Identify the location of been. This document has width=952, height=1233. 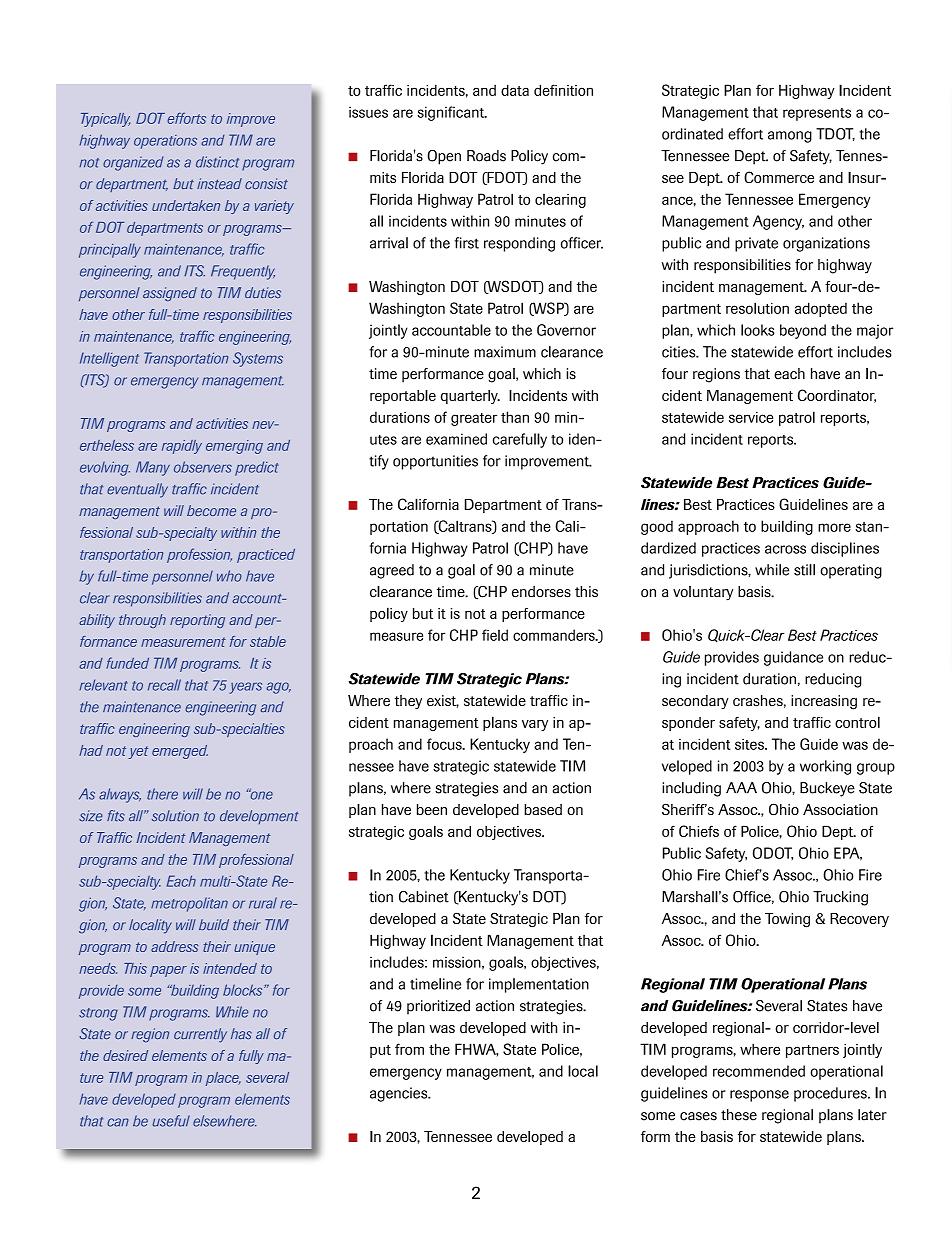
(432, 809).
